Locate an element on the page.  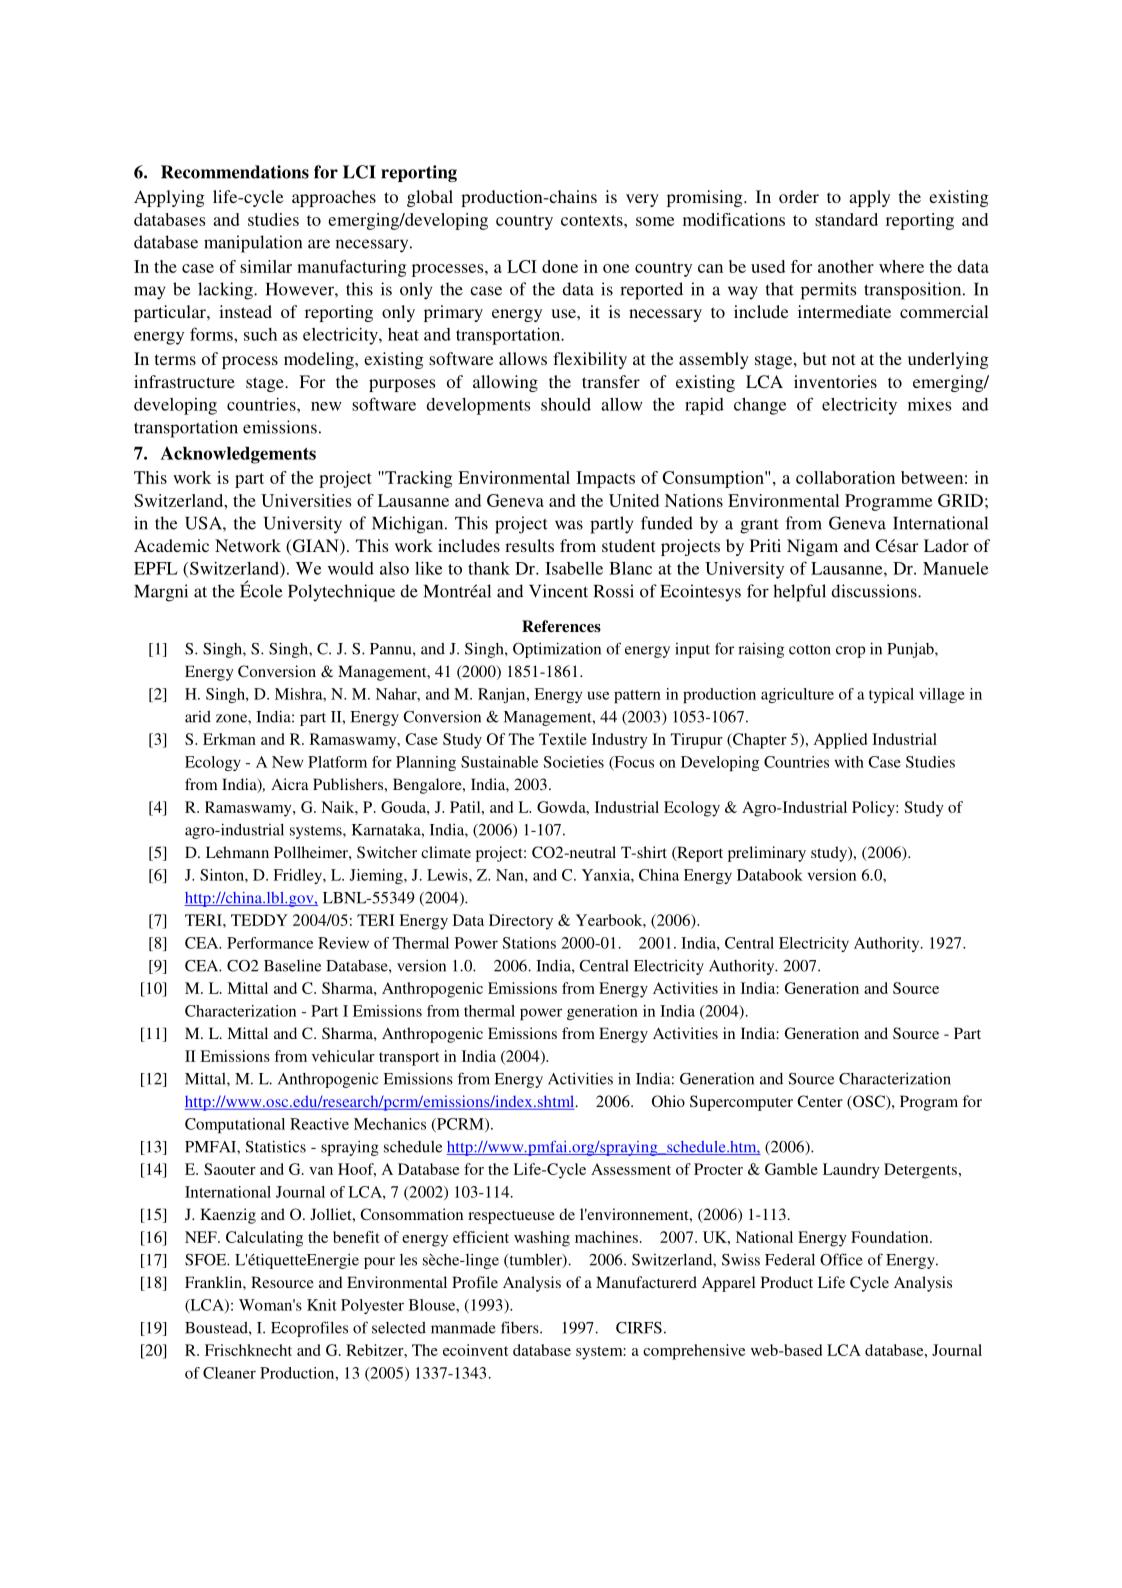
collaboration is located at coordinates (845, 477).
